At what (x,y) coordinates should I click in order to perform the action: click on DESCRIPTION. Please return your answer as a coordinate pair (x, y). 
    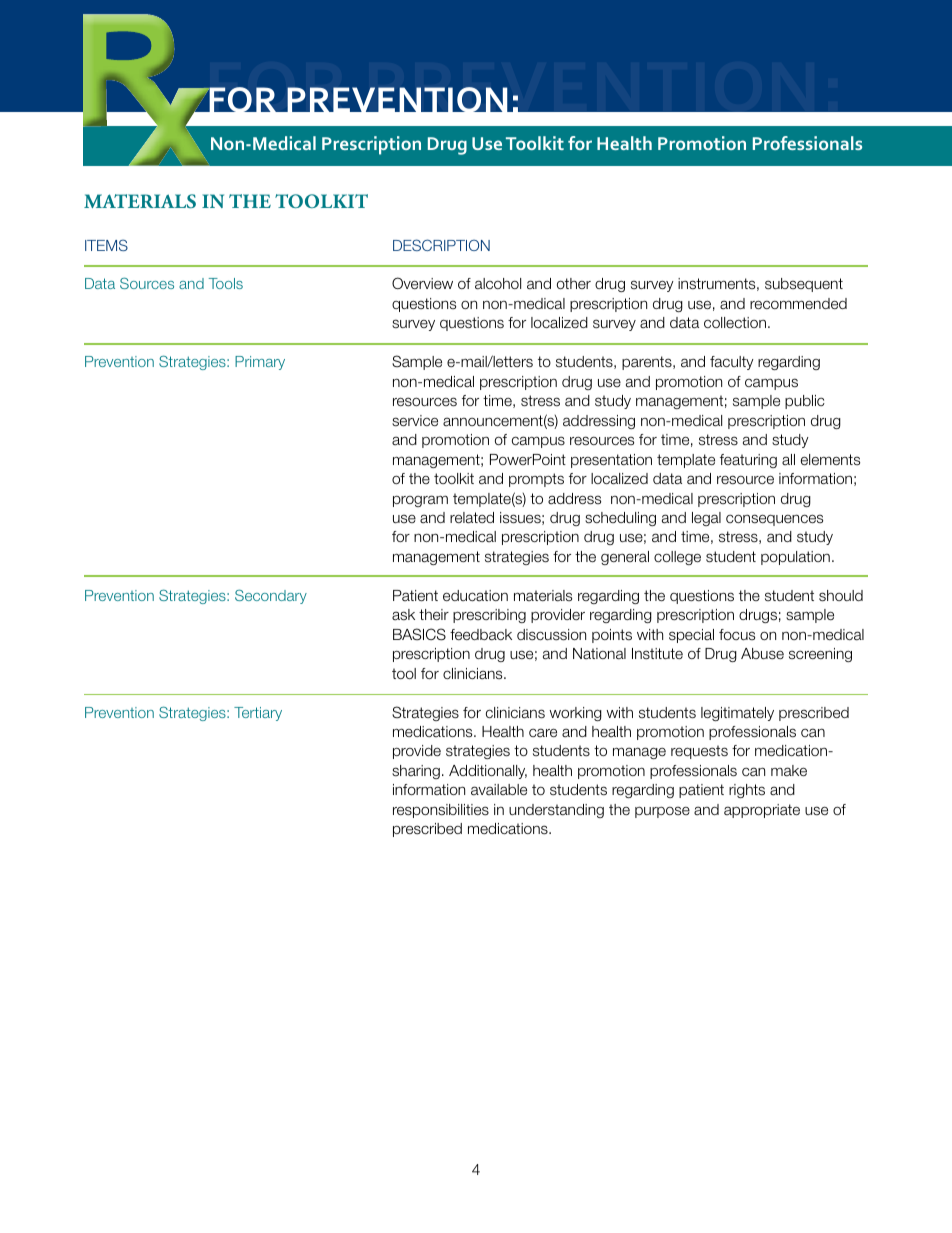
    Looking at the image, I should click on (441, 245).
